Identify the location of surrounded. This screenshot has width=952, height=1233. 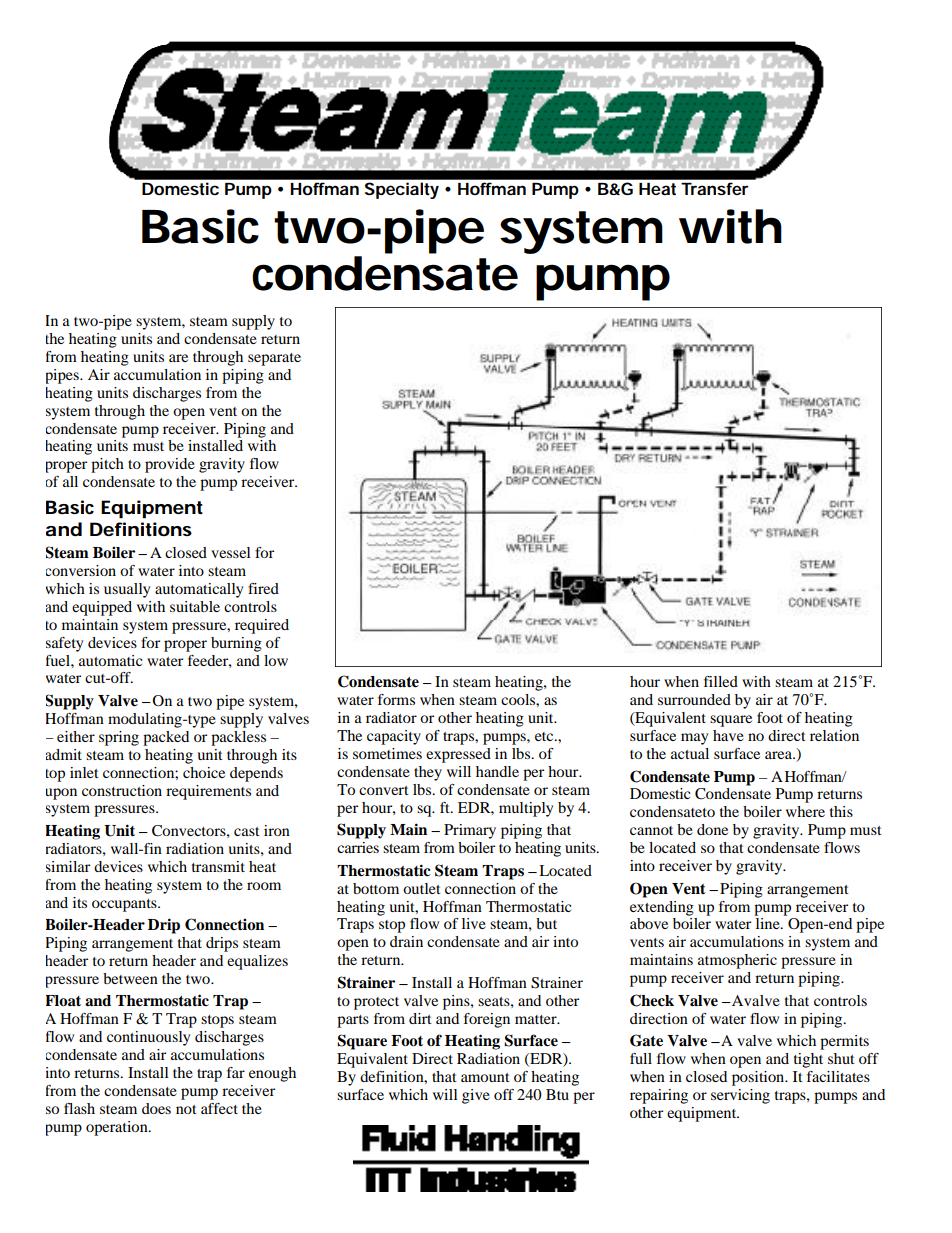
(694, 699).
